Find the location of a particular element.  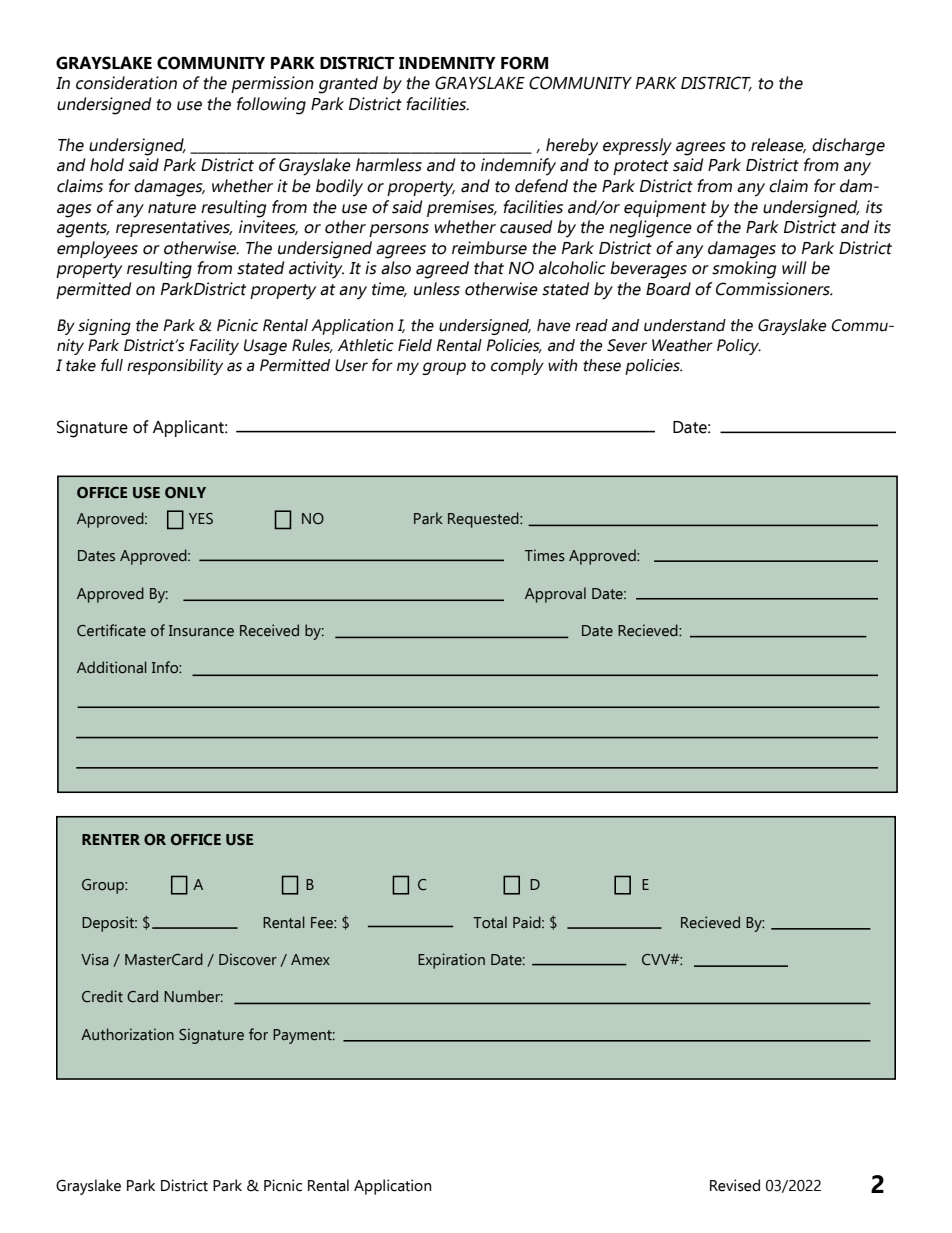

Authorization is located at coordinates (127, 1034).
